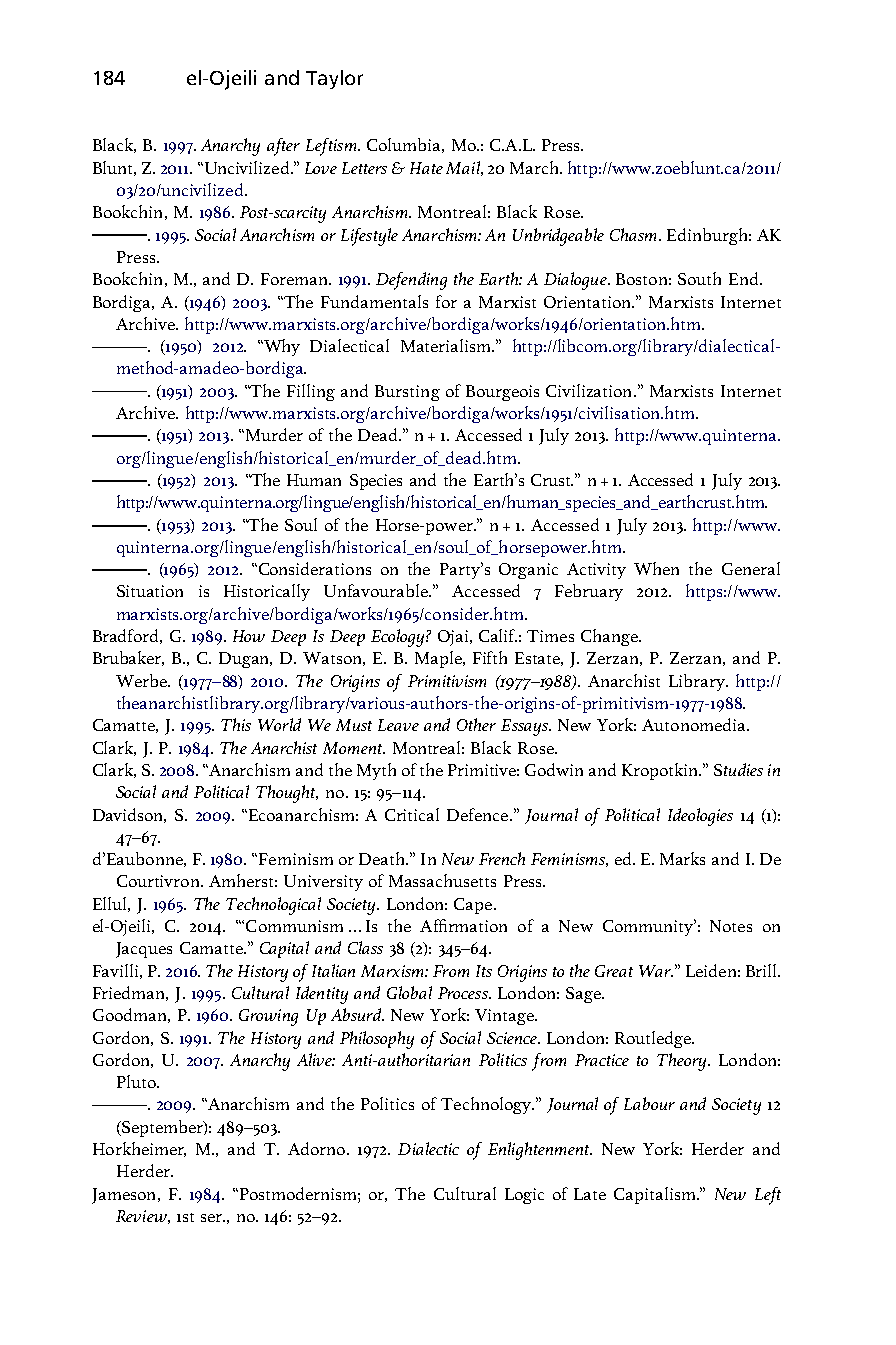  What do you see at coordinates (283, 147) in the screenshot?
I see `after` at bounding box center [283, 147].
